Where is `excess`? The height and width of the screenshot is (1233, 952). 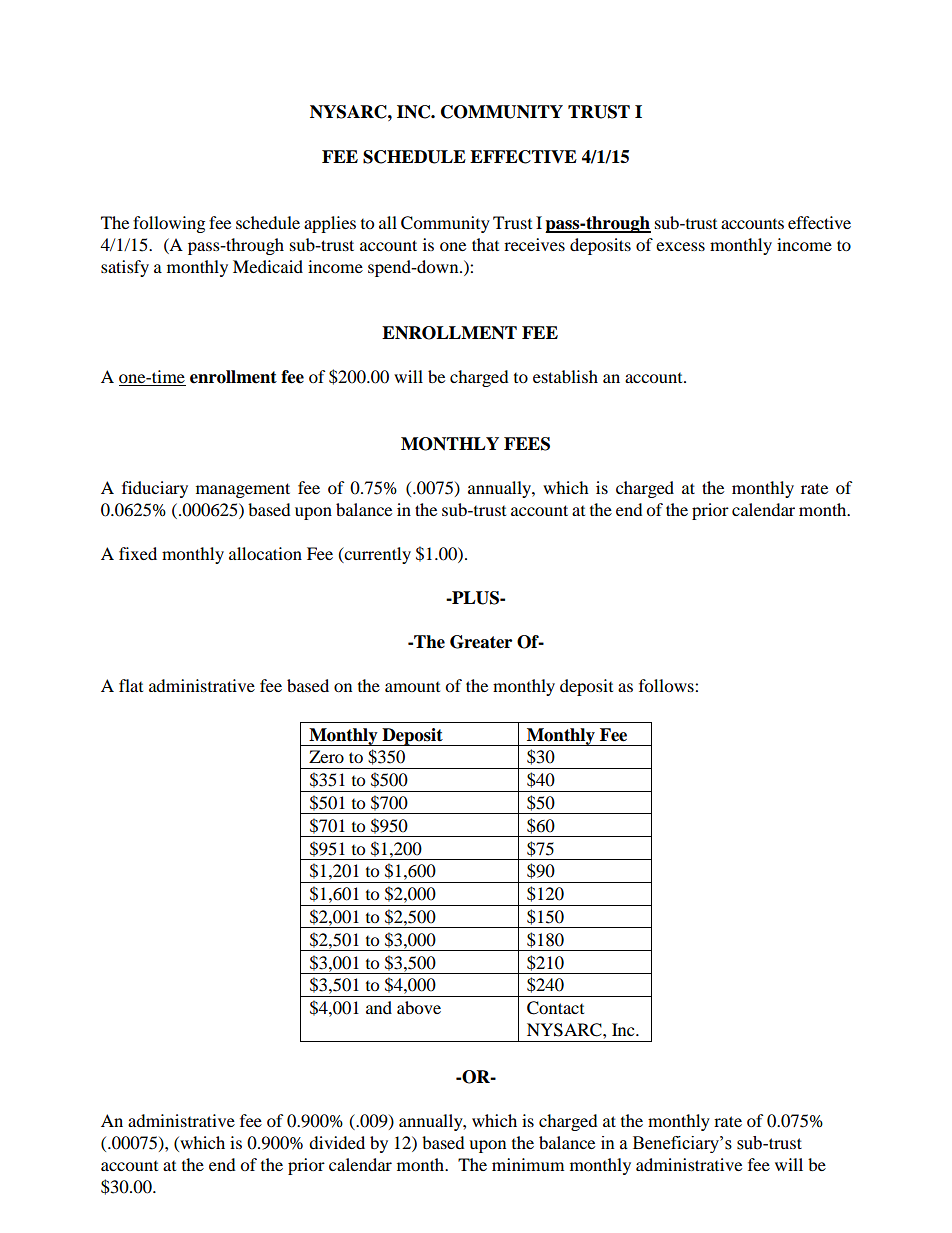
excess is located at coordinates (680, 246).
